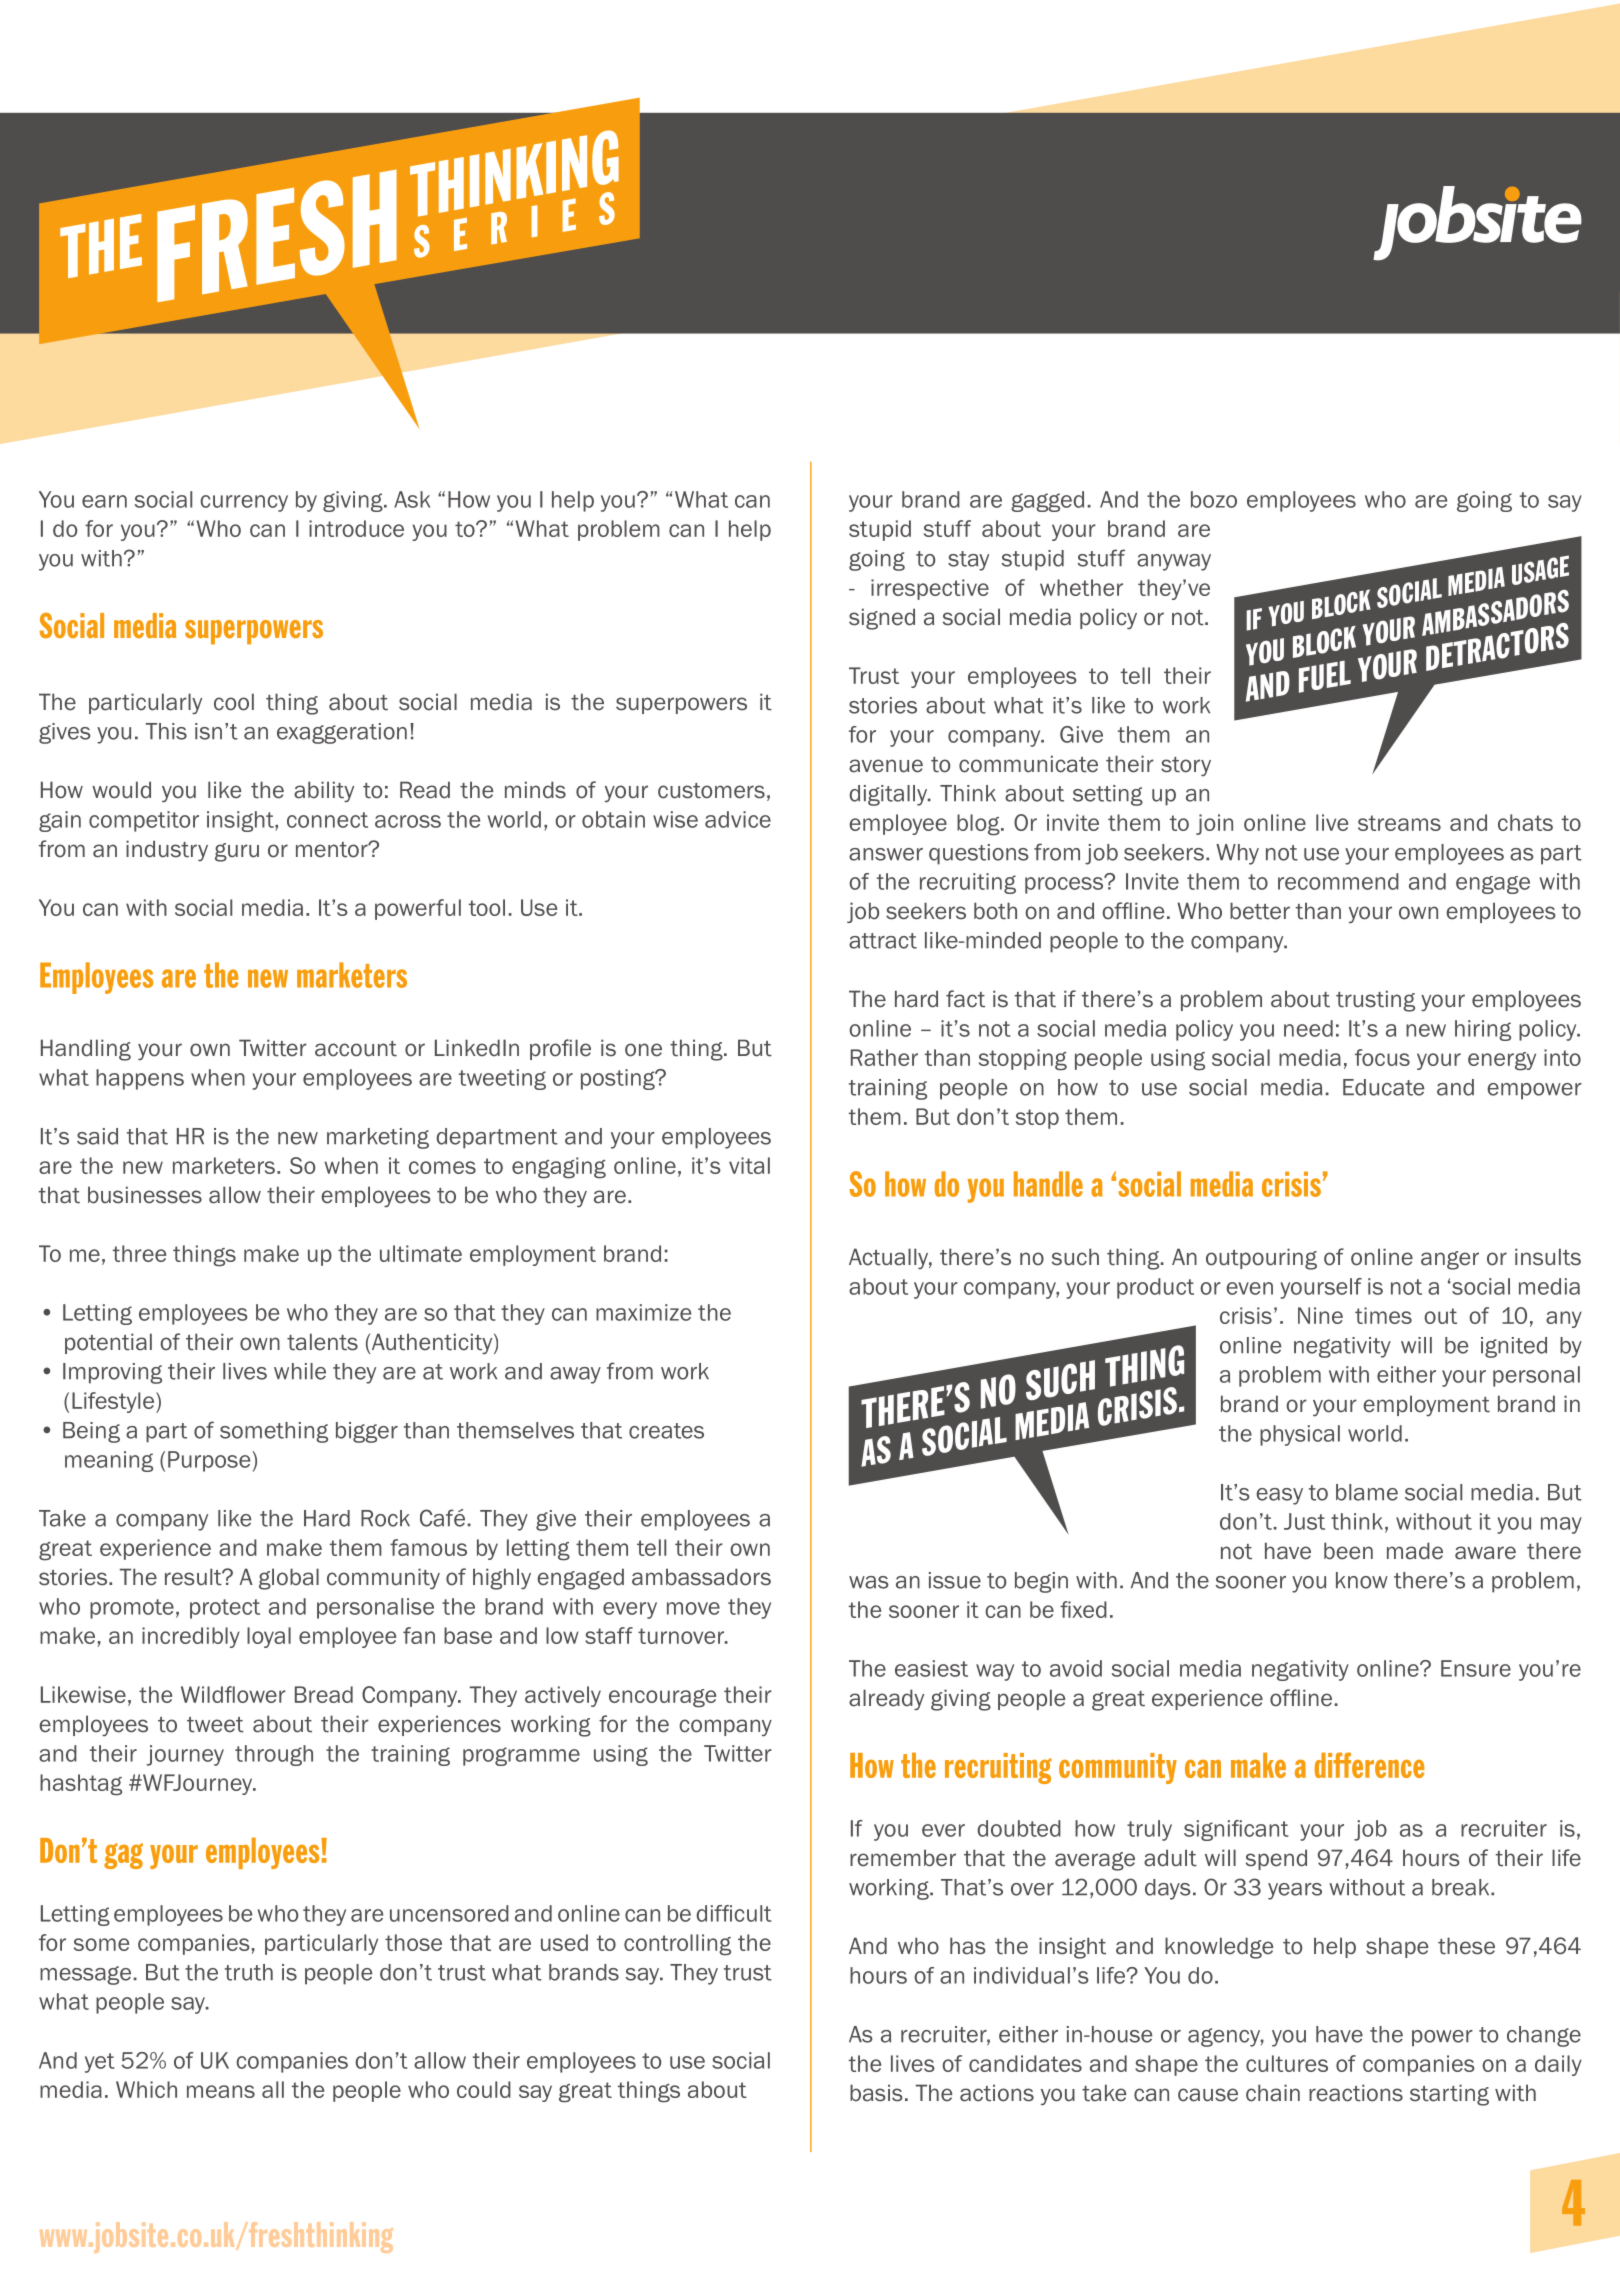 The width and height of the screenshot is (1620, 2291). I want to click on means, so click(221, 2091).
